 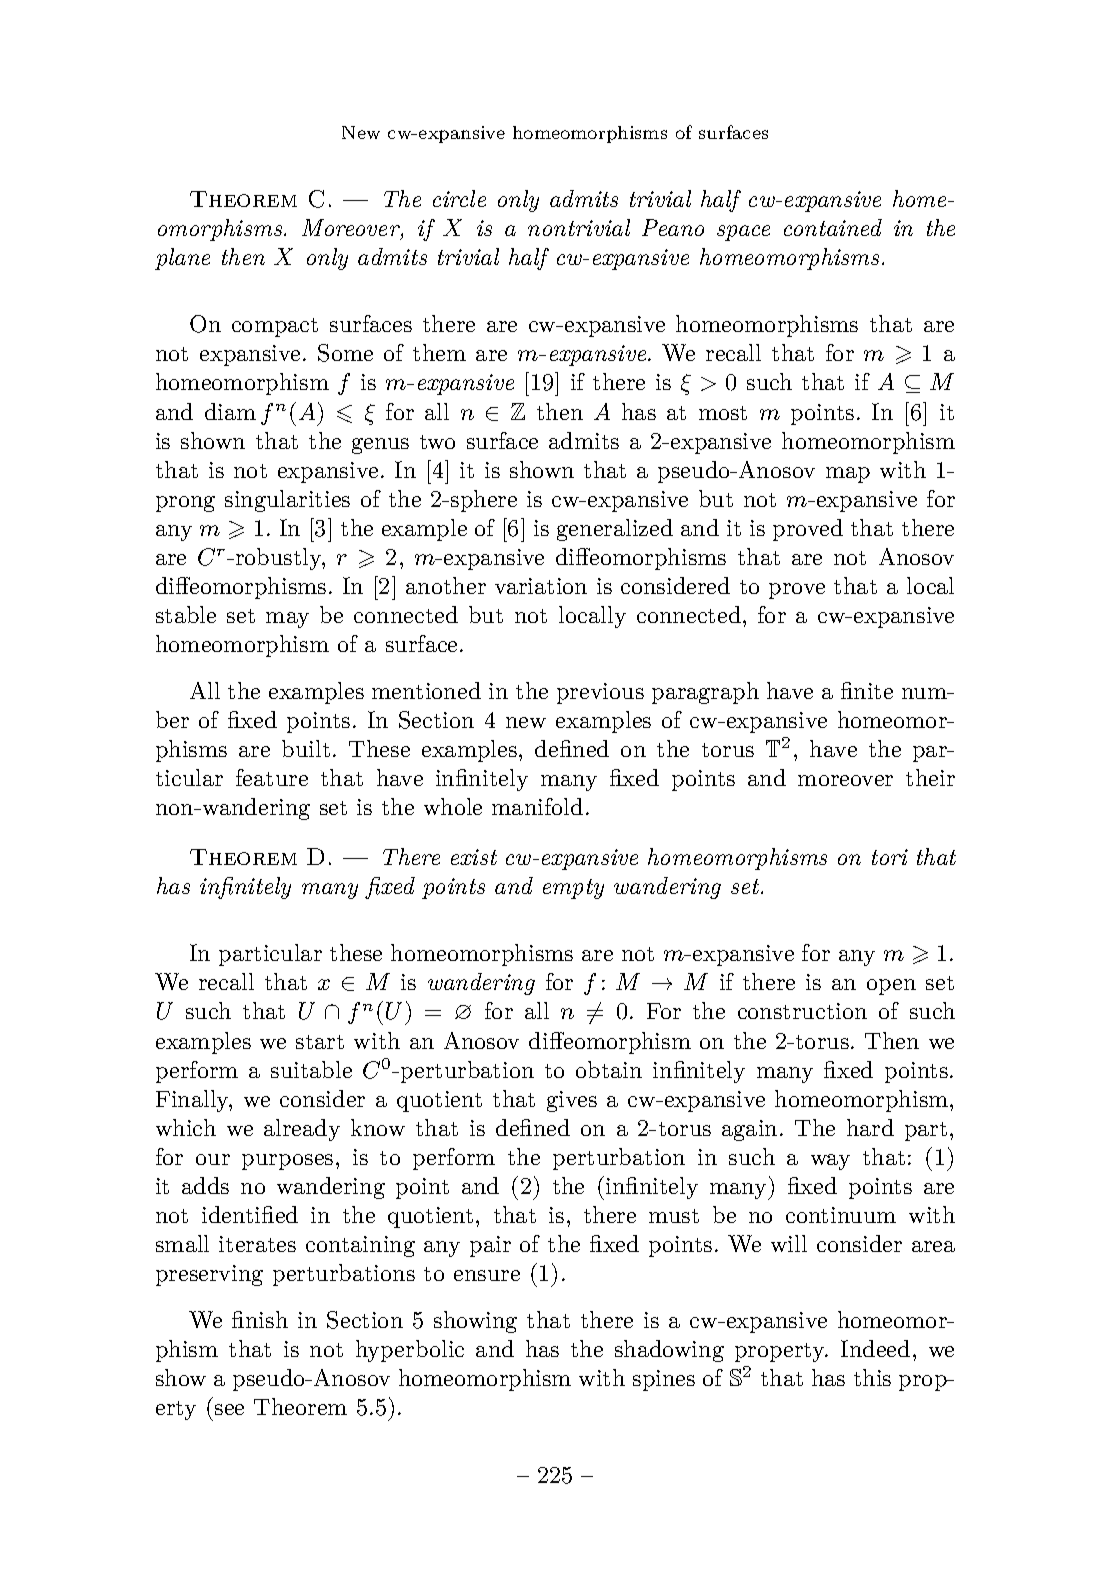 I want to click on circle, so click(x=459, y=198).
